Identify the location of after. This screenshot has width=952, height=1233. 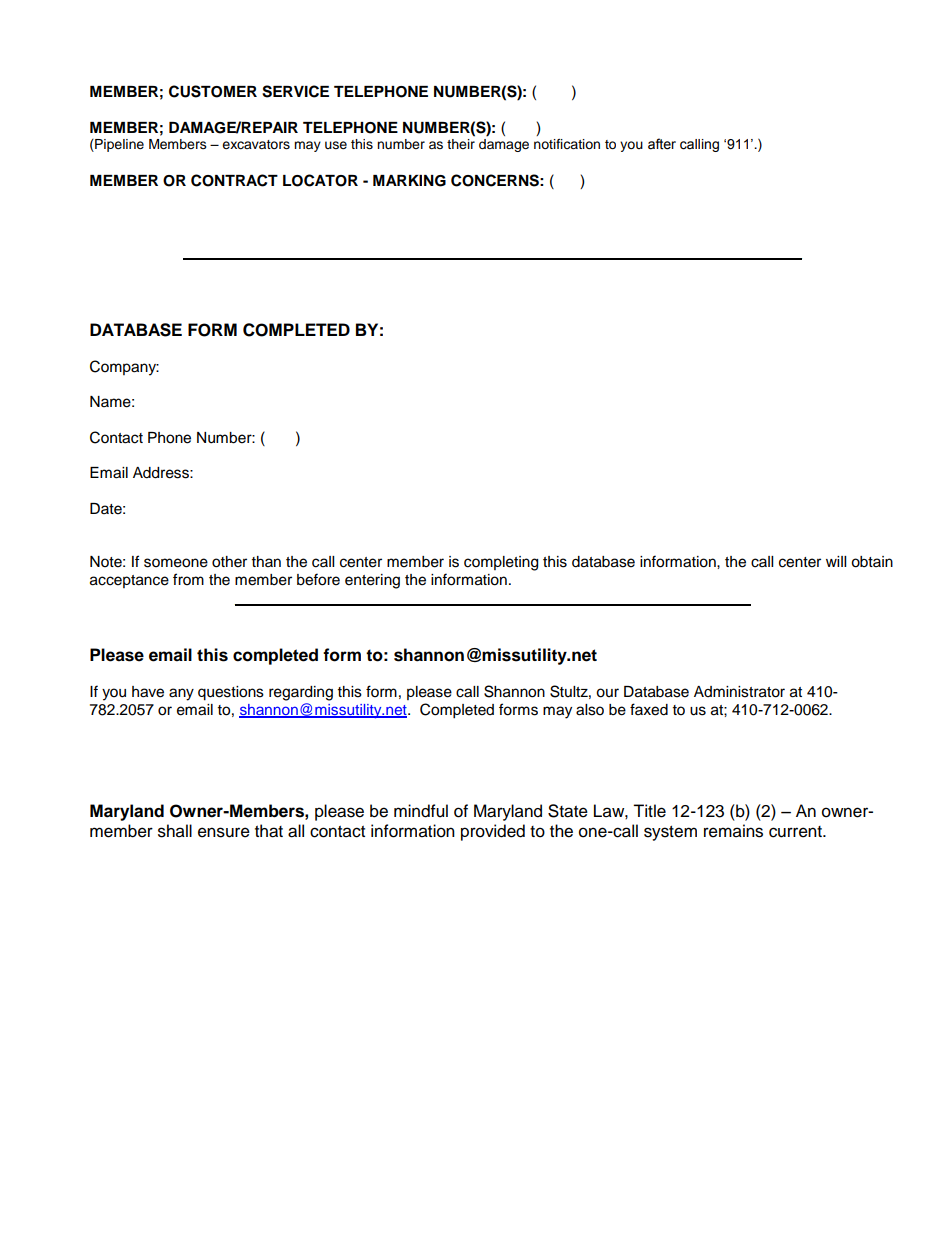
(662, 144).
